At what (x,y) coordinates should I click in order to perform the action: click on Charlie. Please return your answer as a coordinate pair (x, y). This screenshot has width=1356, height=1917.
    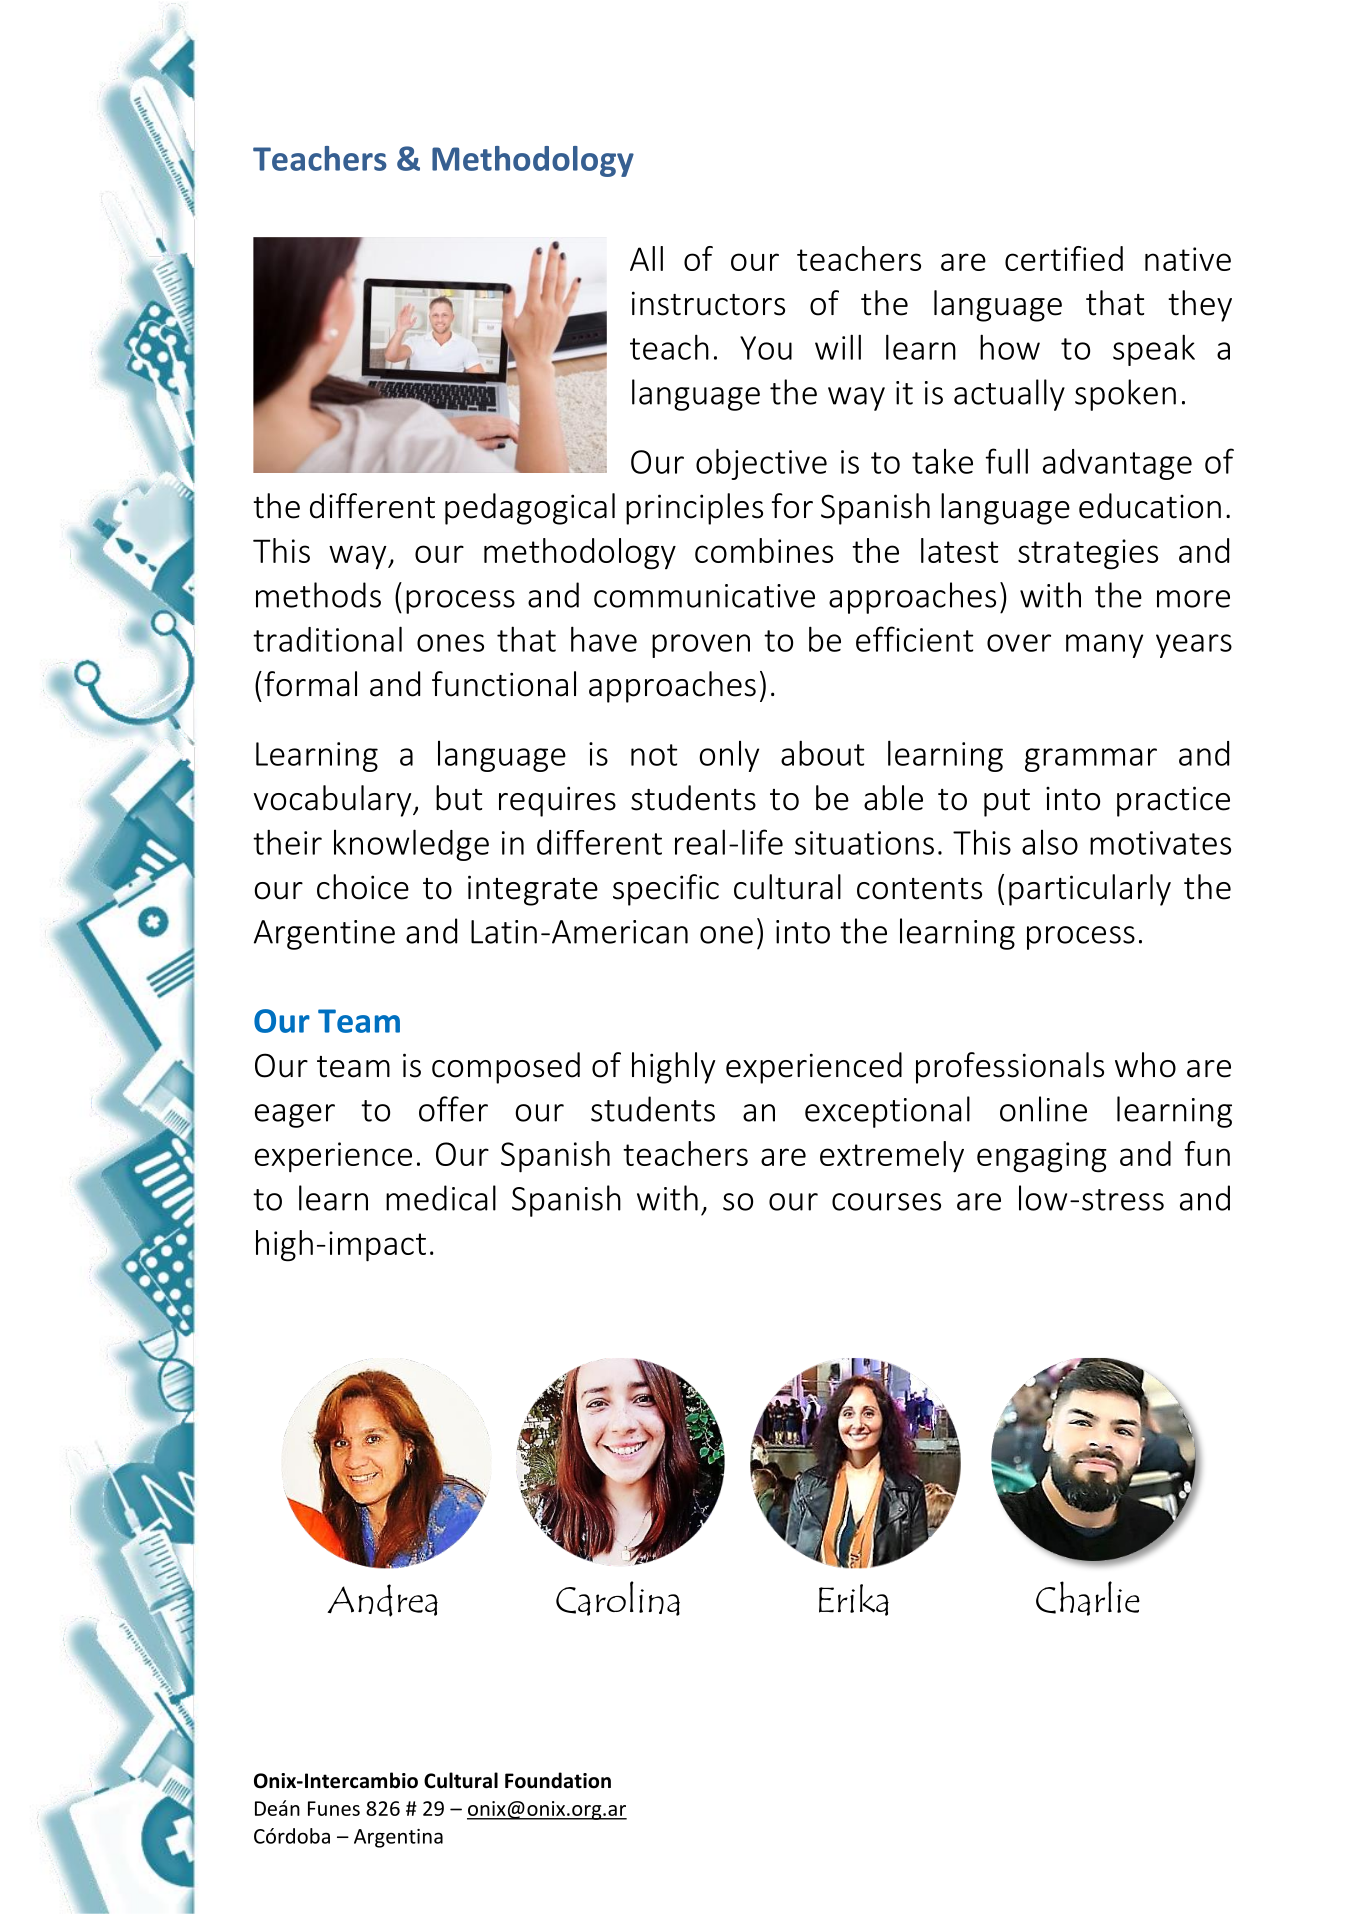
    Looking at the image, I should click on (1088, 1598).
